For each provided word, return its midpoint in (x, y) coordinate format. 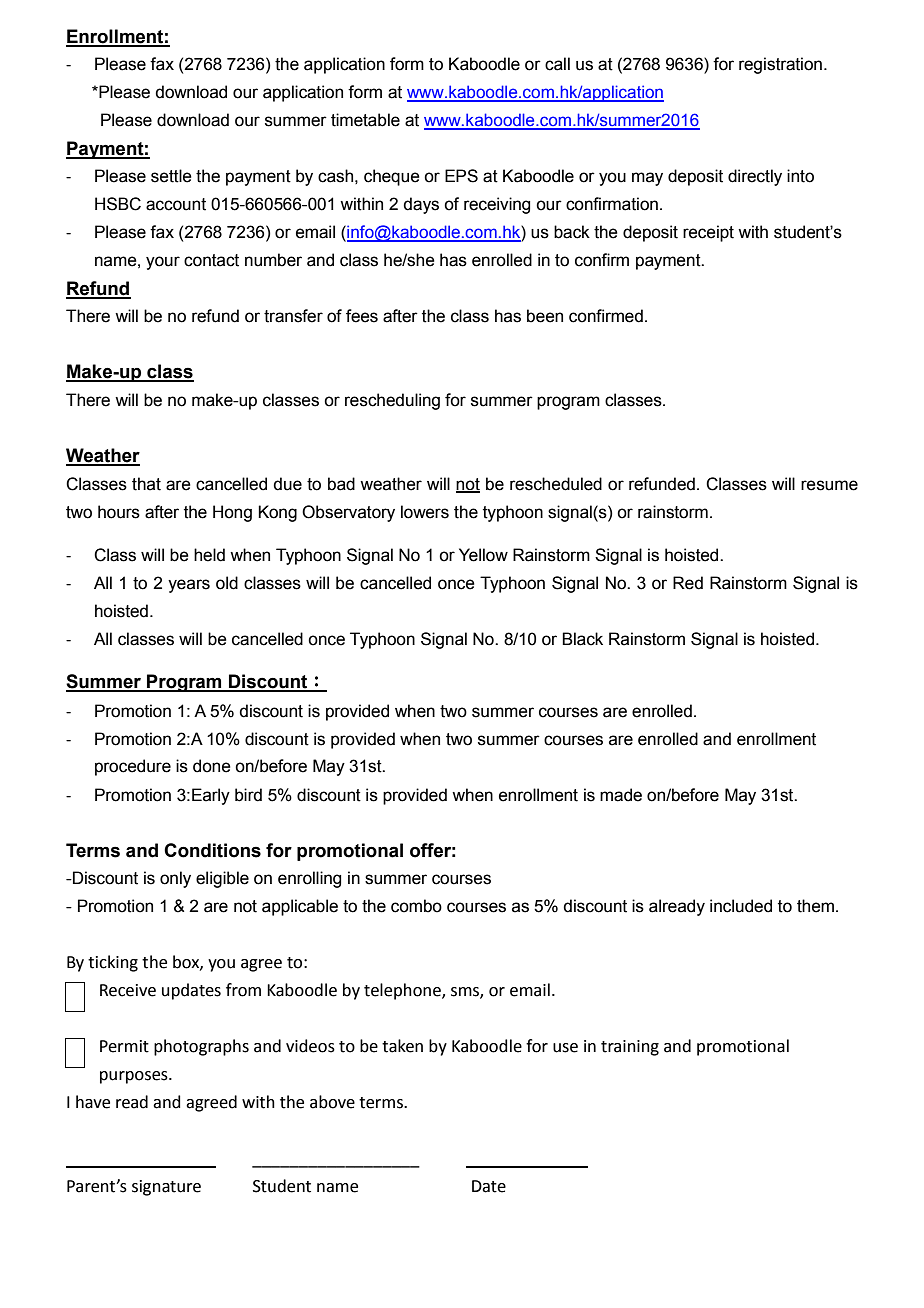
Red (688, 583)
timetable (365, 120)
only (175, 879)
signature (166, 1188)
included (741, 906)
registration (780, 65)
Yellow (483, 555)
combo (416, 906)
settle (171, 176)
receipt (708, 233)
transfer (293, 316)
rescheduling (392, 401)
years (189, 586)
